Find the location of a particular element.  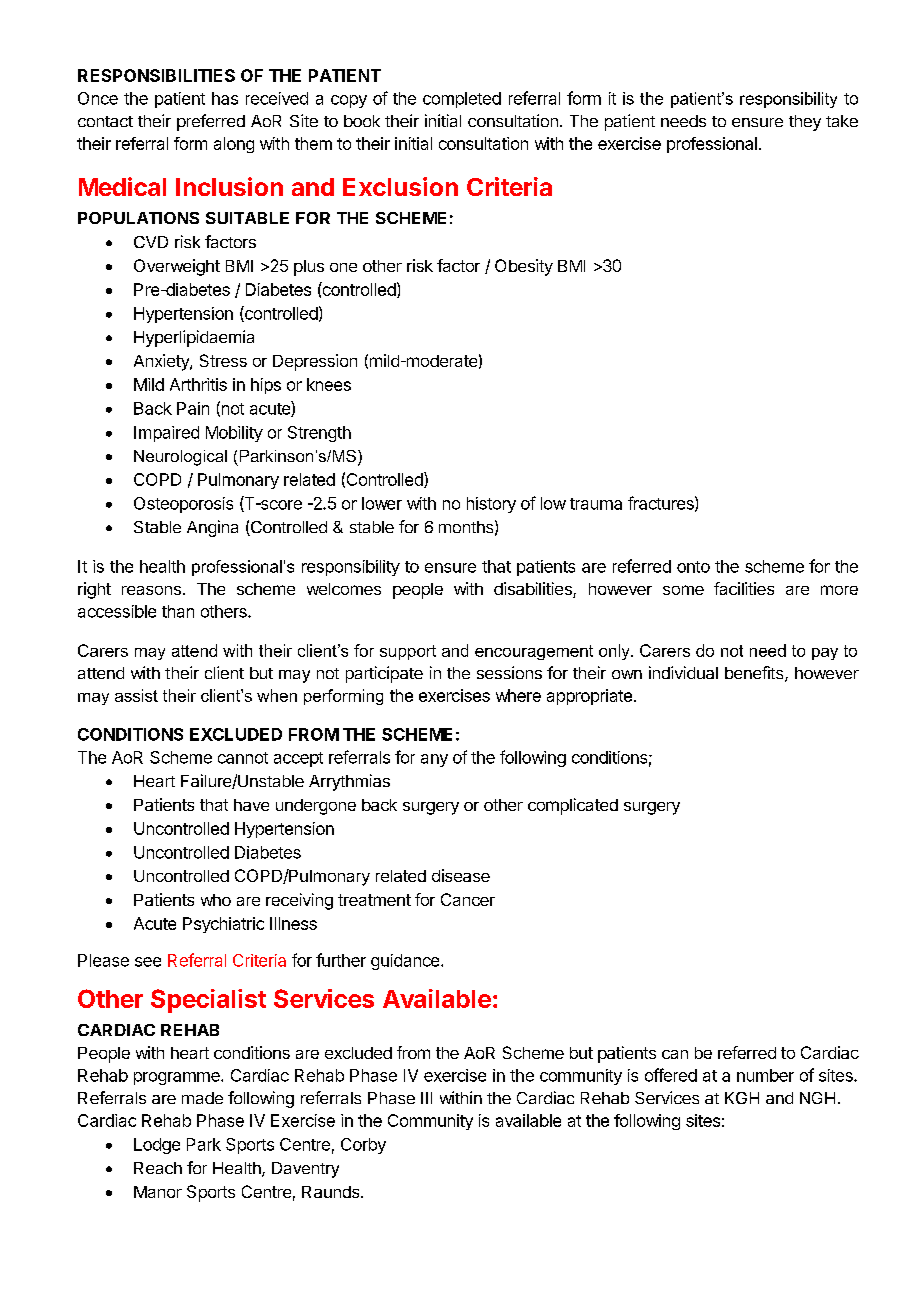

benefits is located at coordinates (755, 674).
